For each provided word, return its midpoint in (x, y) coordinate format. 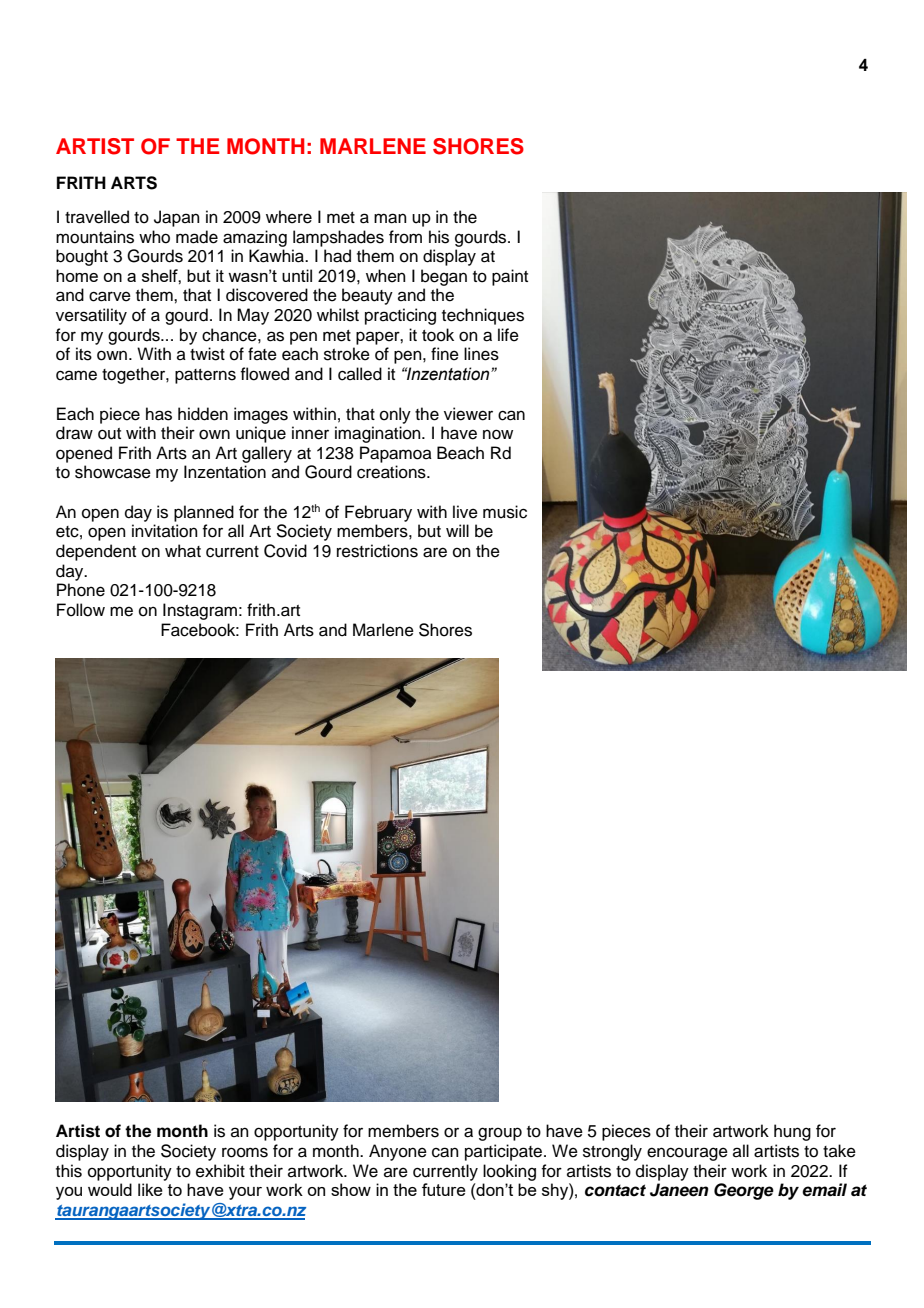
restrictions (377, 551)
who (154, 237)
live (465, 512)
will (457, 530)
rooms (245, 1152)
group (500, 1134)
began (444, 277)
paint (510, 277)
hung (792, 1132)
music (505, 512)
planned (204, 513)
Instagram (200, 611)
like (150, 1189)
